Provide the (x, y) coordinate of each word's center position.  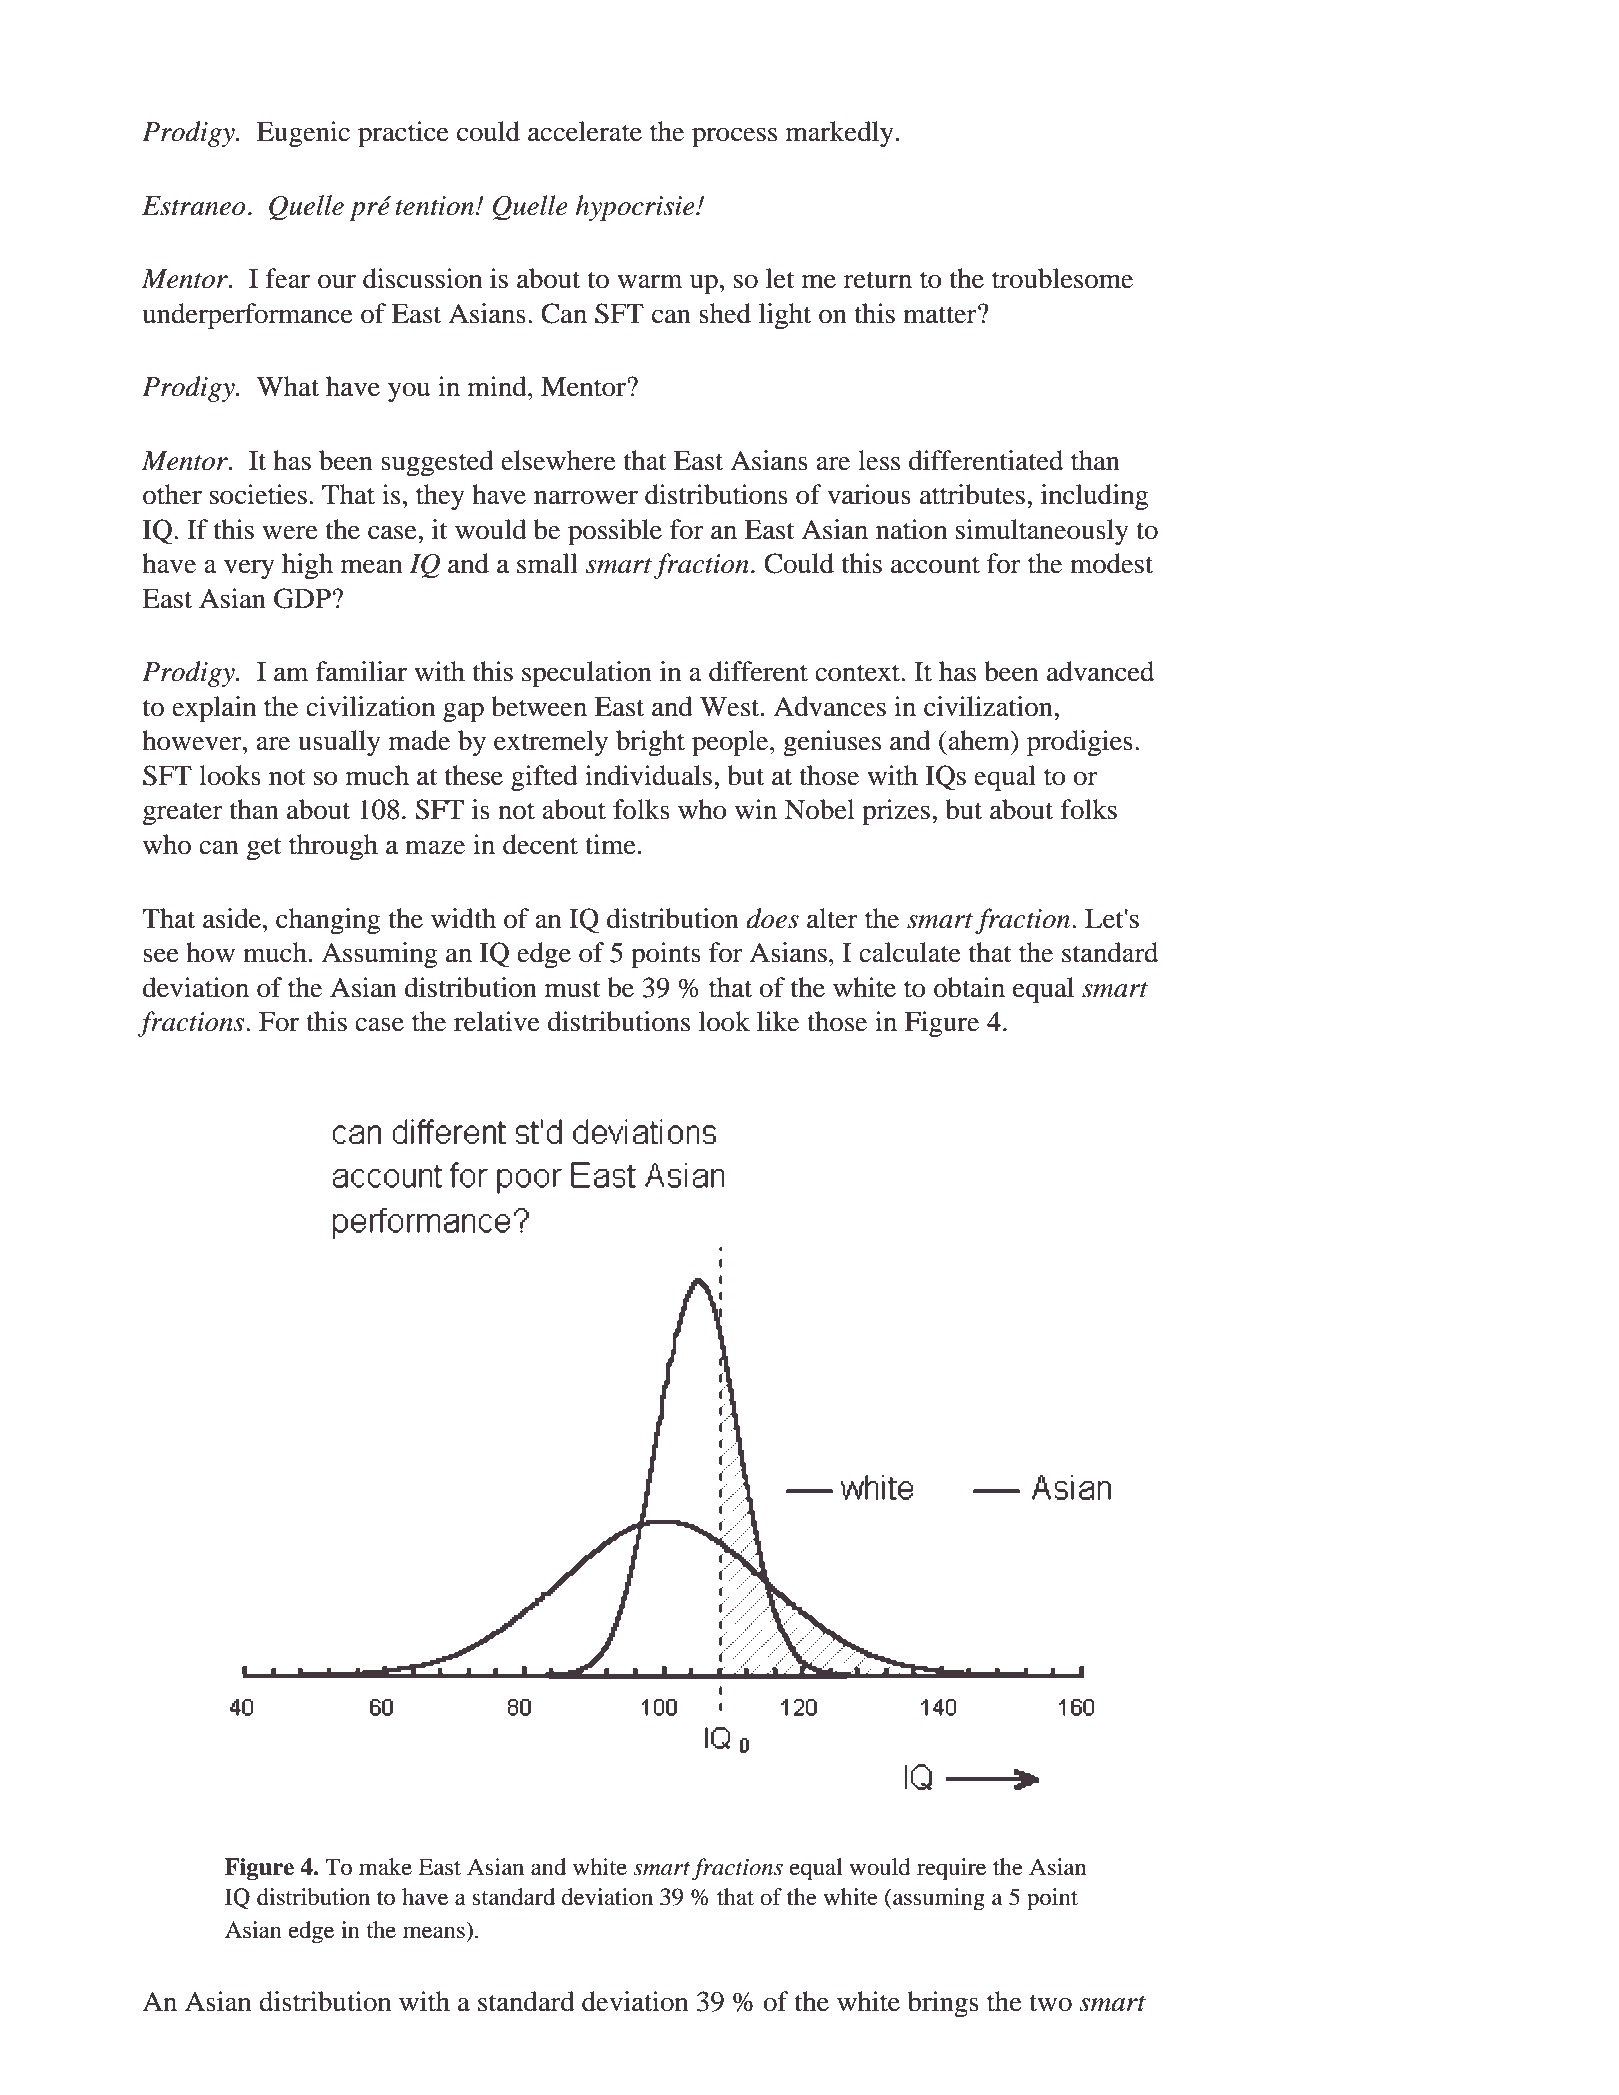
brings (943, 2004)
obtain (969, 987)
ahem (979, 740)
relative (497, 1021)
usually (339, 743)
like (778, 1021)
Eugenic (303, 134)
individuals (648, 775)
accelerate (585, 131)
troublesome (1062, 278)
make (385, 1867)
